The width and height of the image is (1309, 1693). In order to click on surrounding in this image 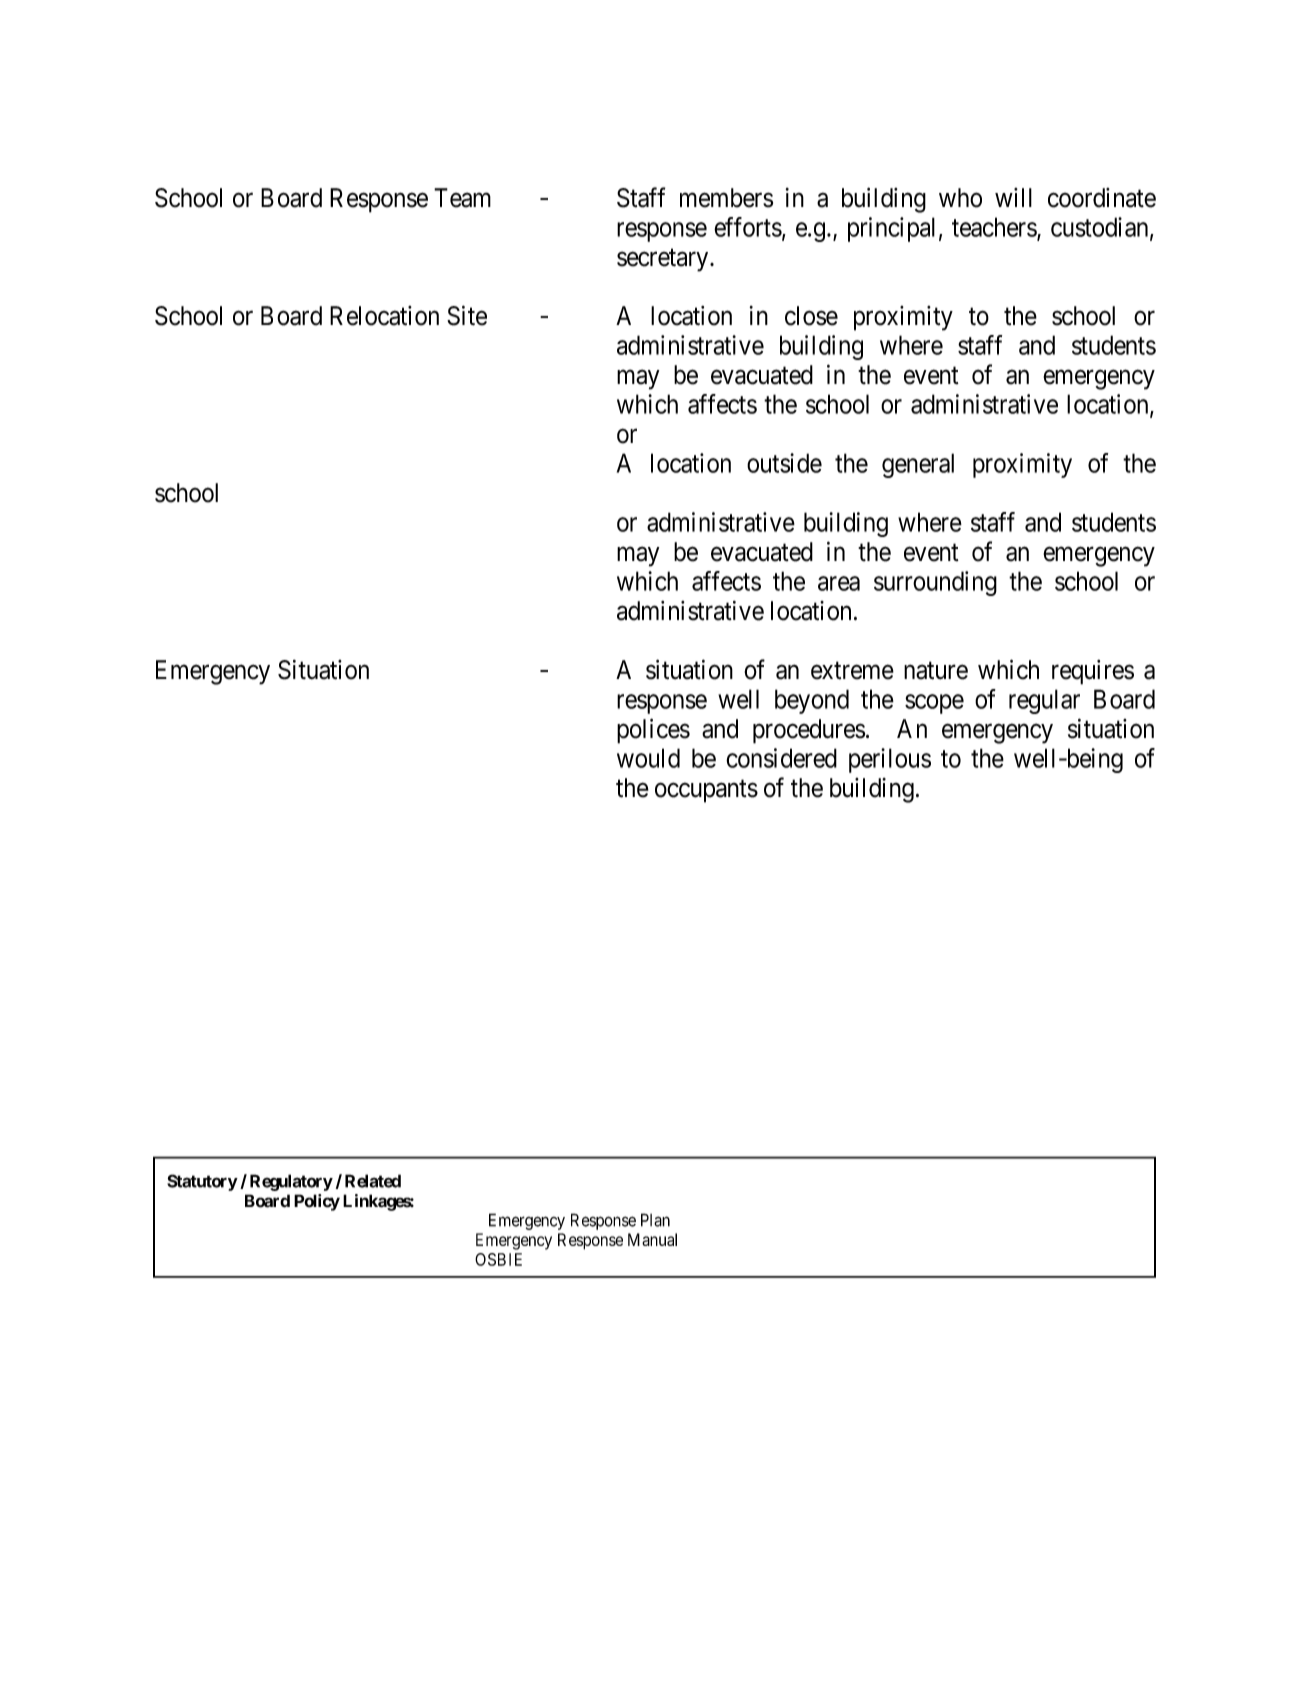, I will do `click(935, 583)`.
